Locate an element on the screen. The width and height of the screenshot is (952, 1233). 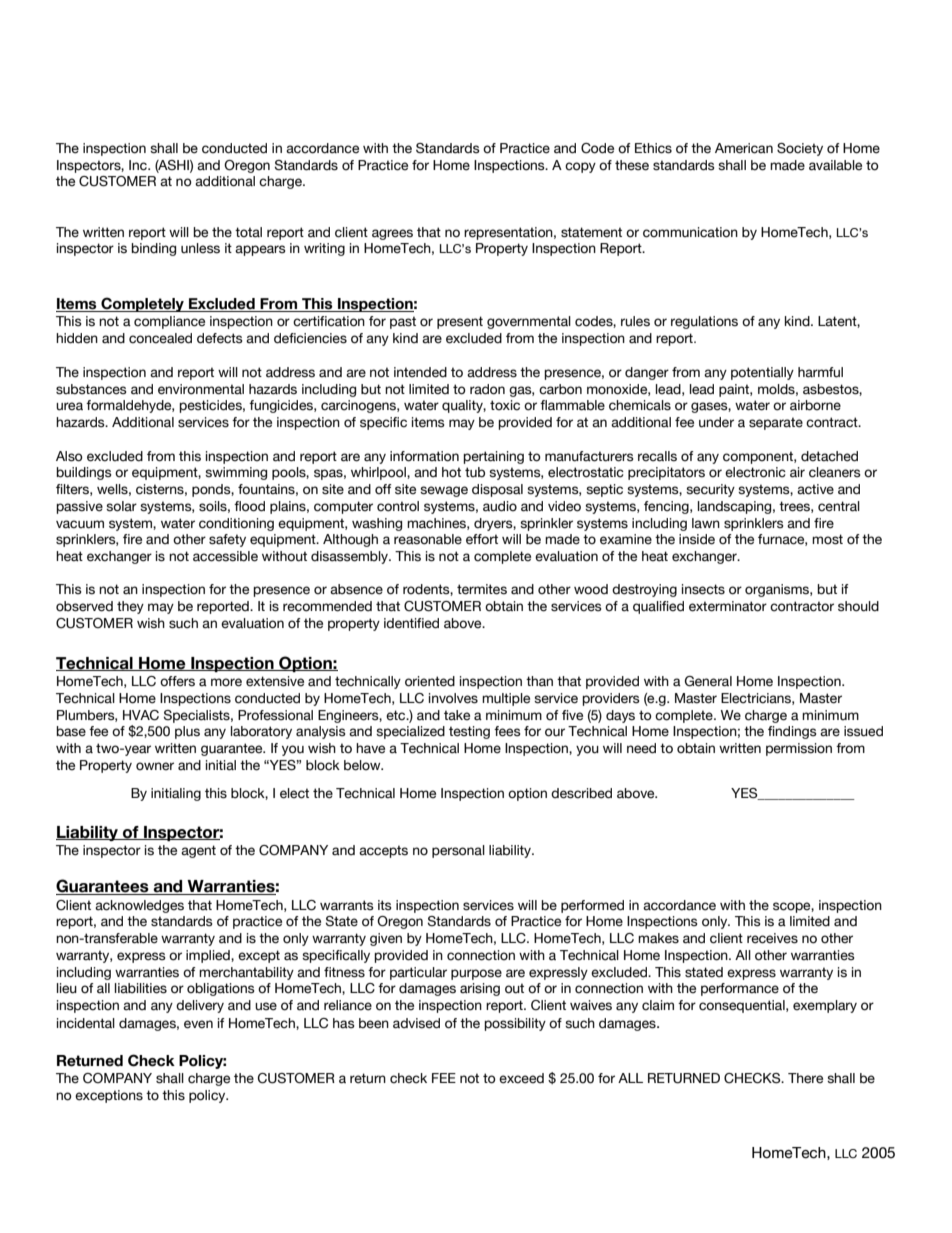
permission is located at coordinates (799, 749).
